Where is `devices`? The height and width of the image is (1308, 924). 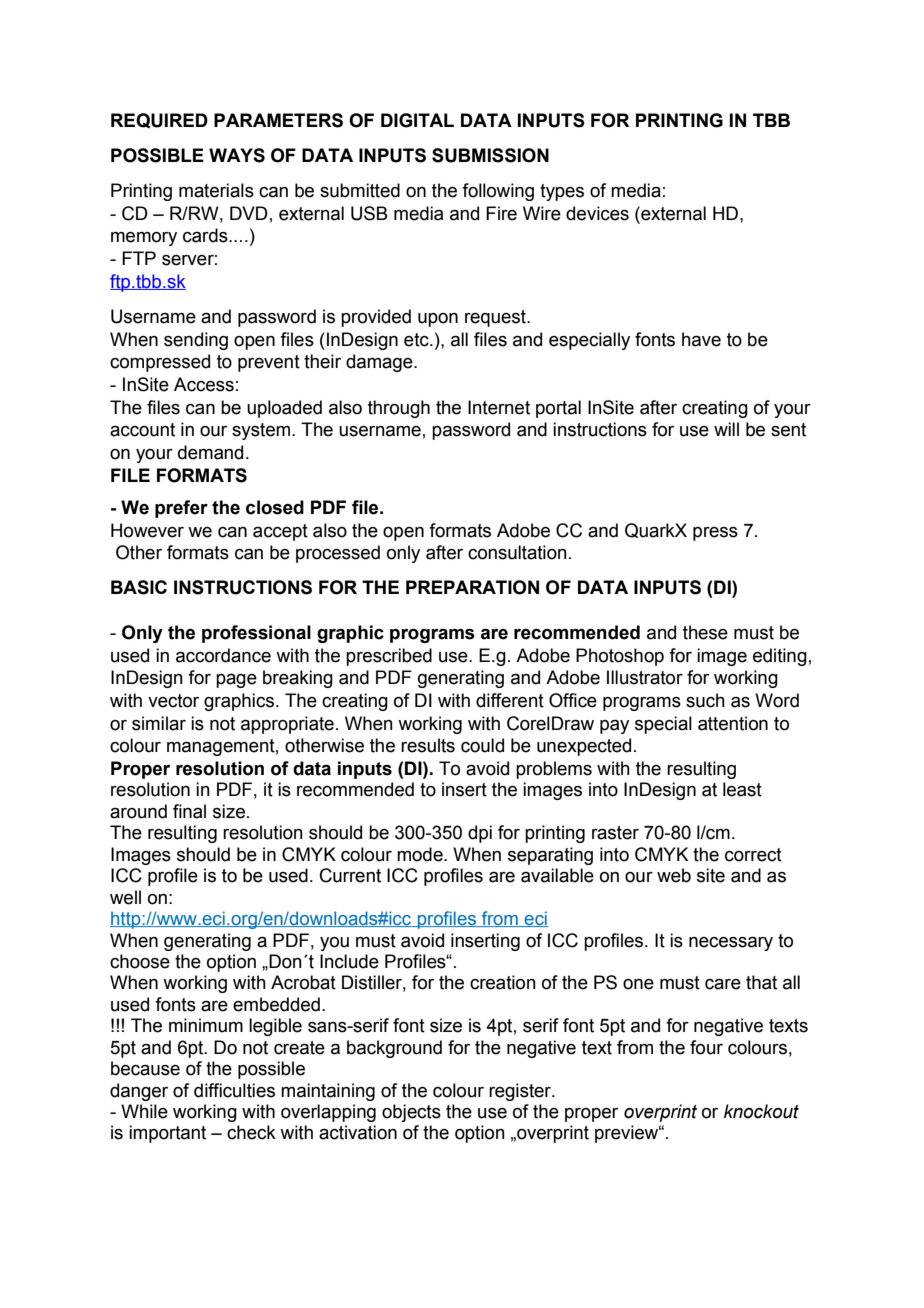 devices is located at coordinates (597, 213).
